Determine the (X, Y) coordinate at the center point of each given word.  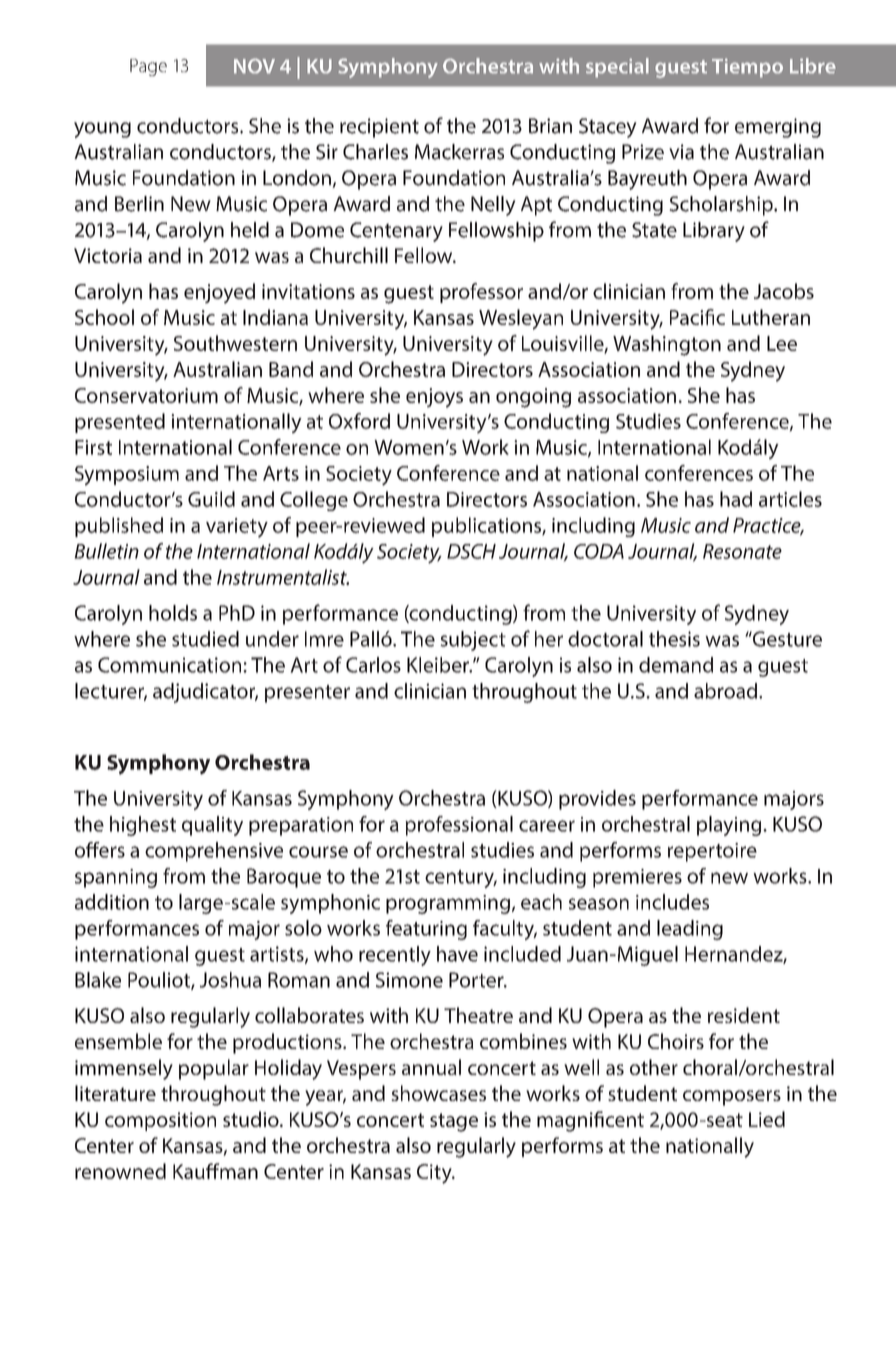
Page (148, 67)
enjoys (434, 398)
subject (473, 641)
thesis (674, 639)
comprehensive (214, 852)
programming (448, 904)
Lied (767, 1119)
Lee (782, 343)
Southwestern (235, 343)
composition (160, 1121)
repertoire (712, 852)
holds (173, 613)
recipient (379, 128)
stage (454, 1122)
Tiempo (747, 68)
